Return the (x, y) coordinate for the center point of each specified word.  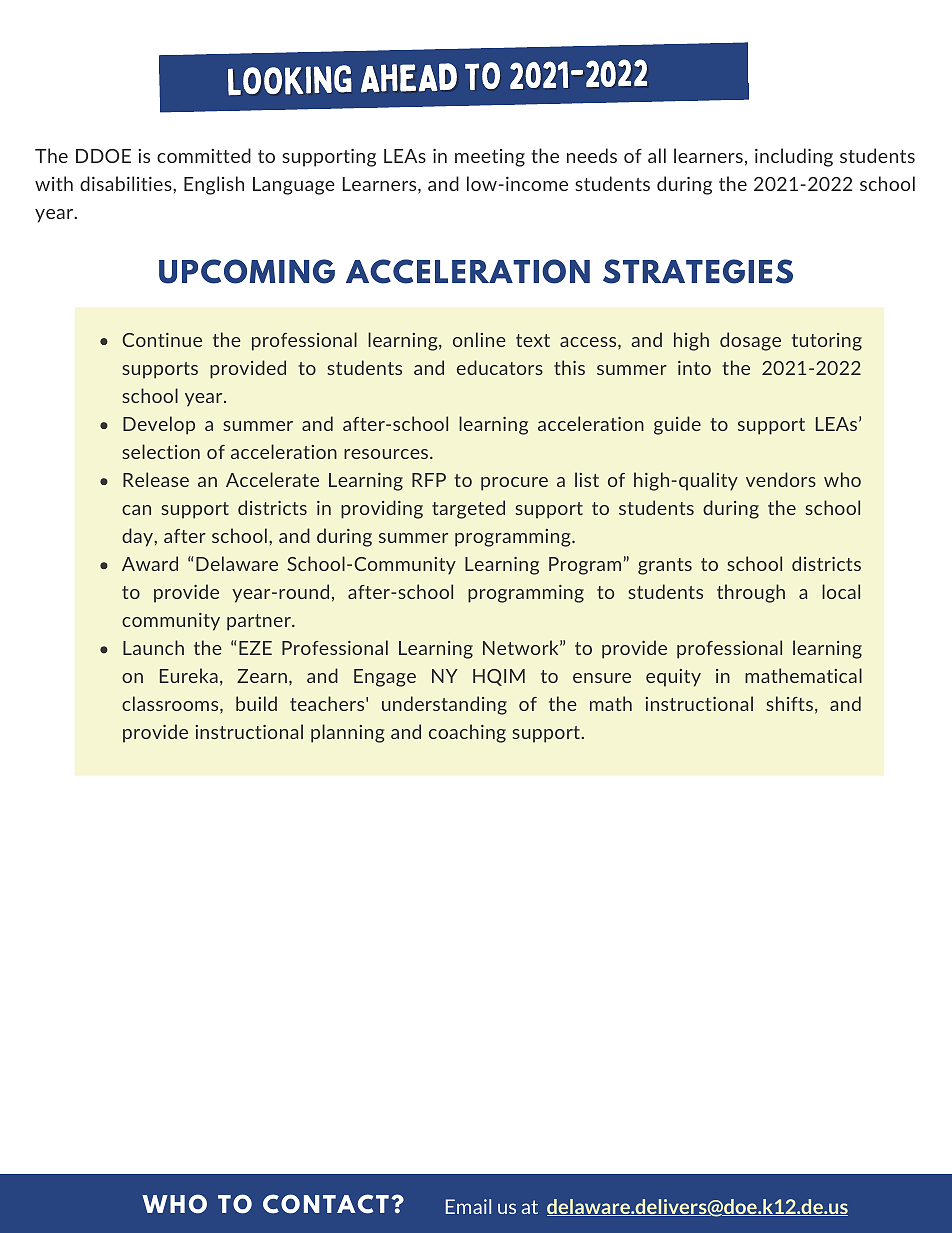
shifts (789, 703)
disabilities (127, 183)
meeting (490, 158)
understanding (444, 705)
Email (468, 1206)
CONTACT (326, 1204)
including (794, 157)
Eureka (189, 675)
